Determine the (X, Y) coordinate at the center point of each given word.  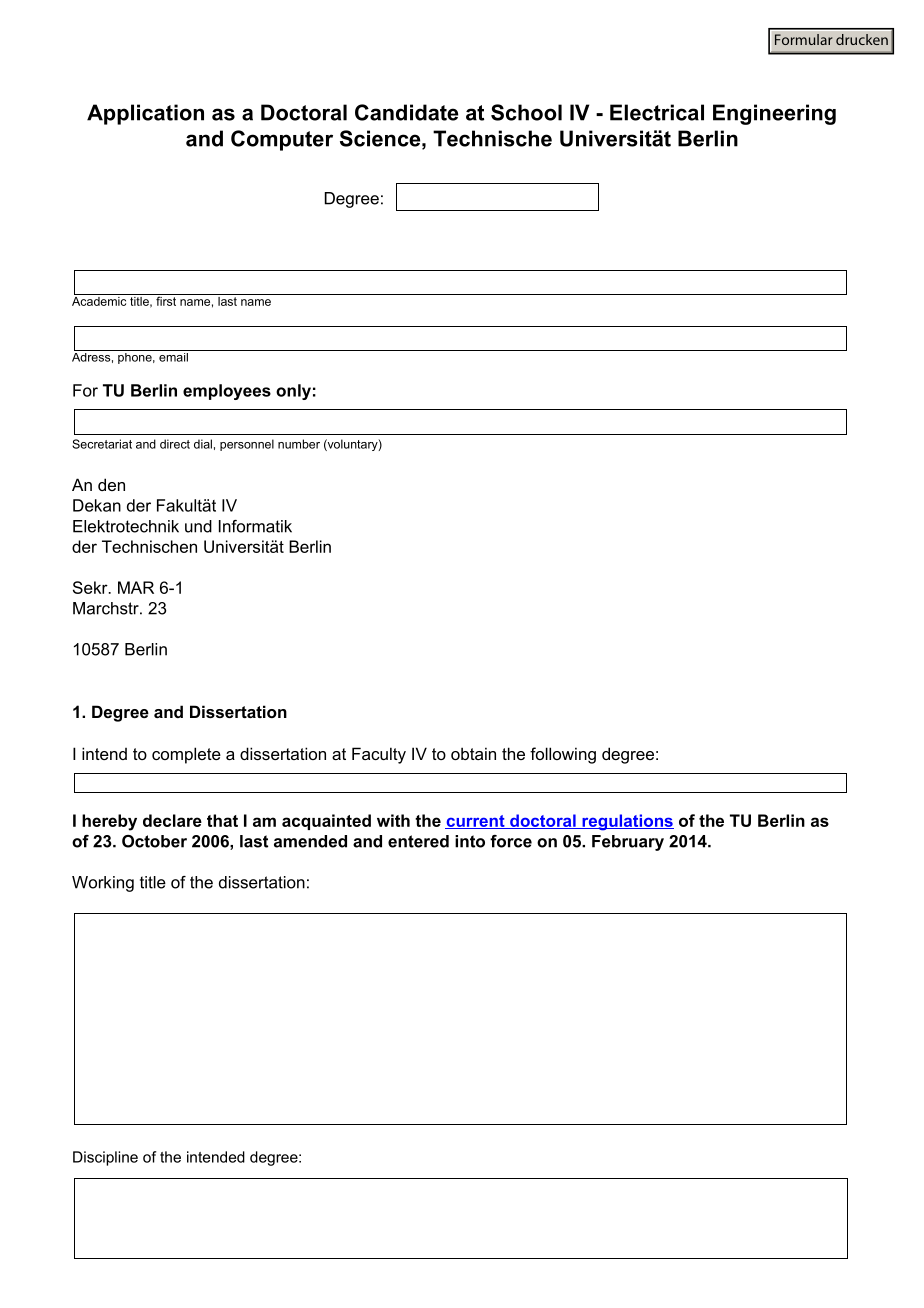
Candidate (406, 112)
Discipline (105, 1158)
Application (145, 114)
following (563, 755)
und (198, 526)
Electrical (657, 112)
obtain (473, 753)
